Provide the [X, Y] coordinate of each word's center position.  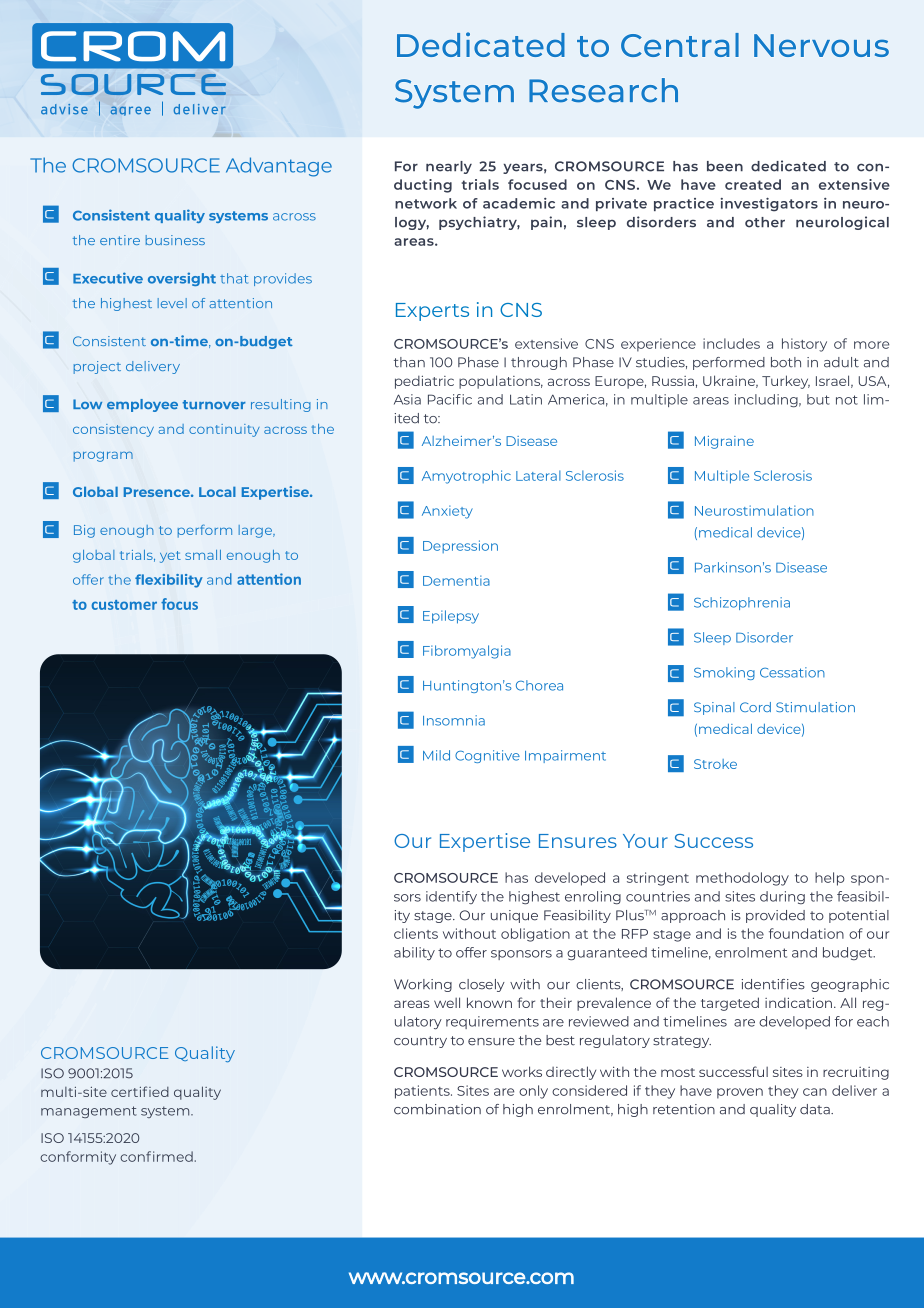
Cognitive [487, 756]
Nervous [821, 45]
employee [142, 405]
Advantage [279, 167]
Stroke [715, 764]
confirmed [156, 1156]
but [818, 399]
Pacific [450, 399]
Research [603, 90]
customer [124, 605]
